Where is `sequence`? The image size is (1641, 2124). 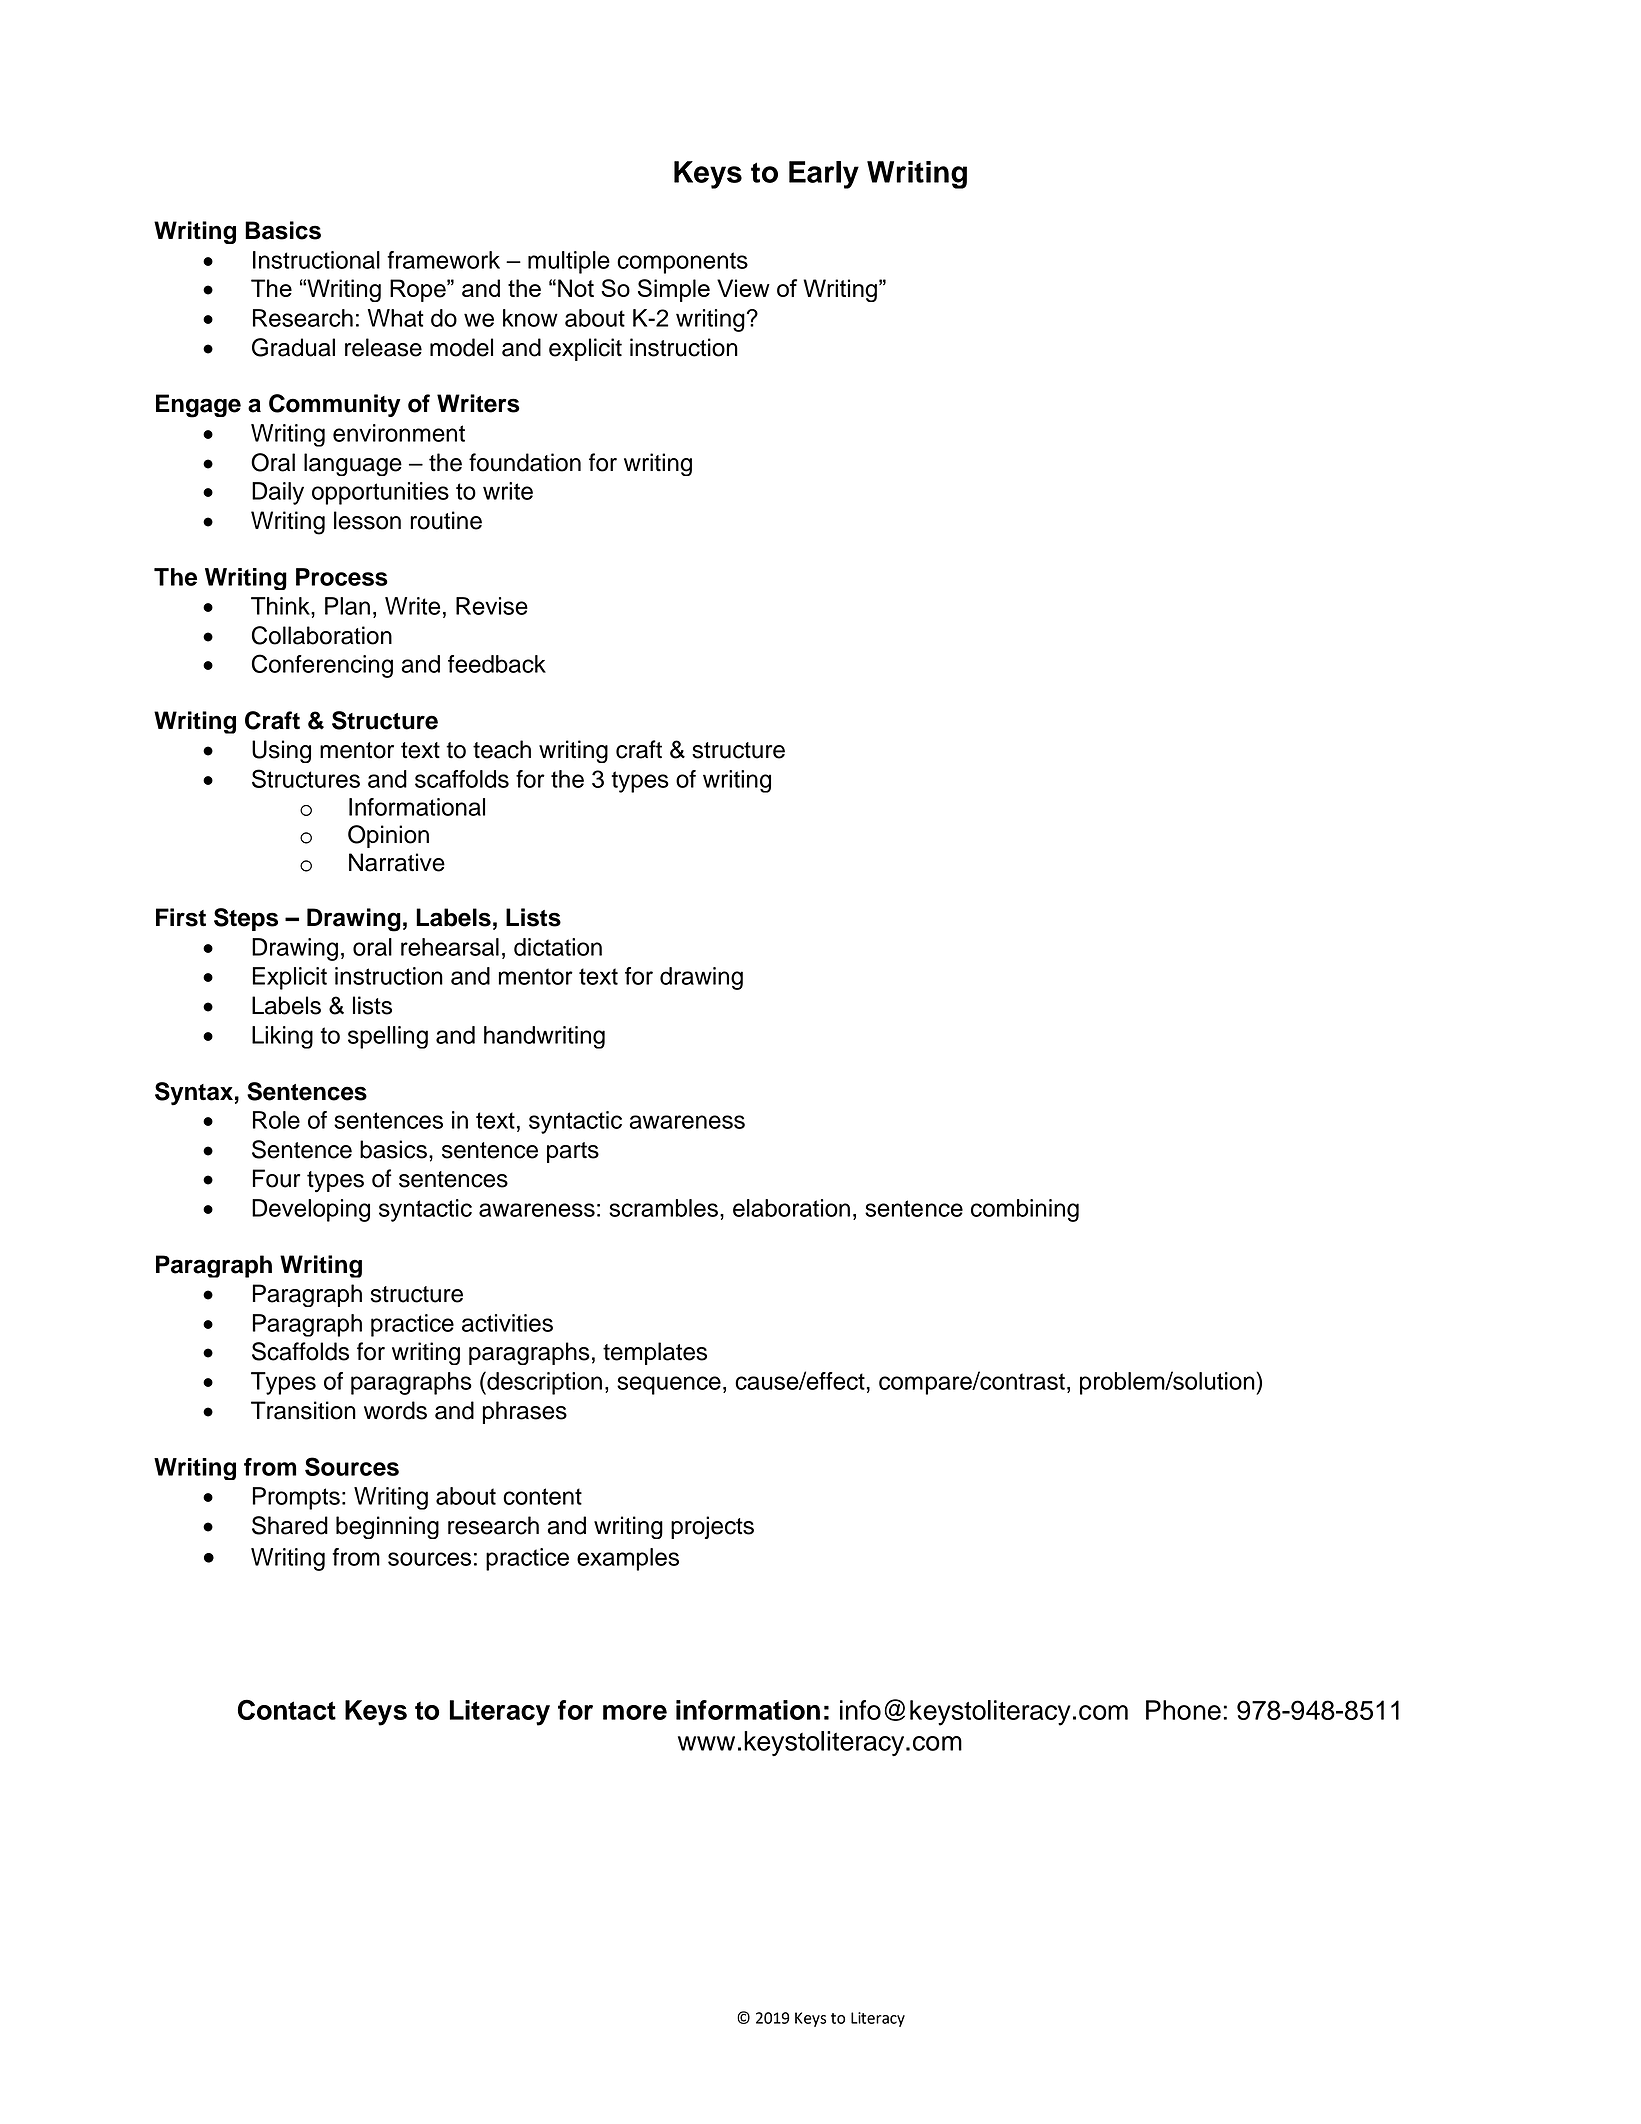 sequence is located at coordinates (669, 1385).
